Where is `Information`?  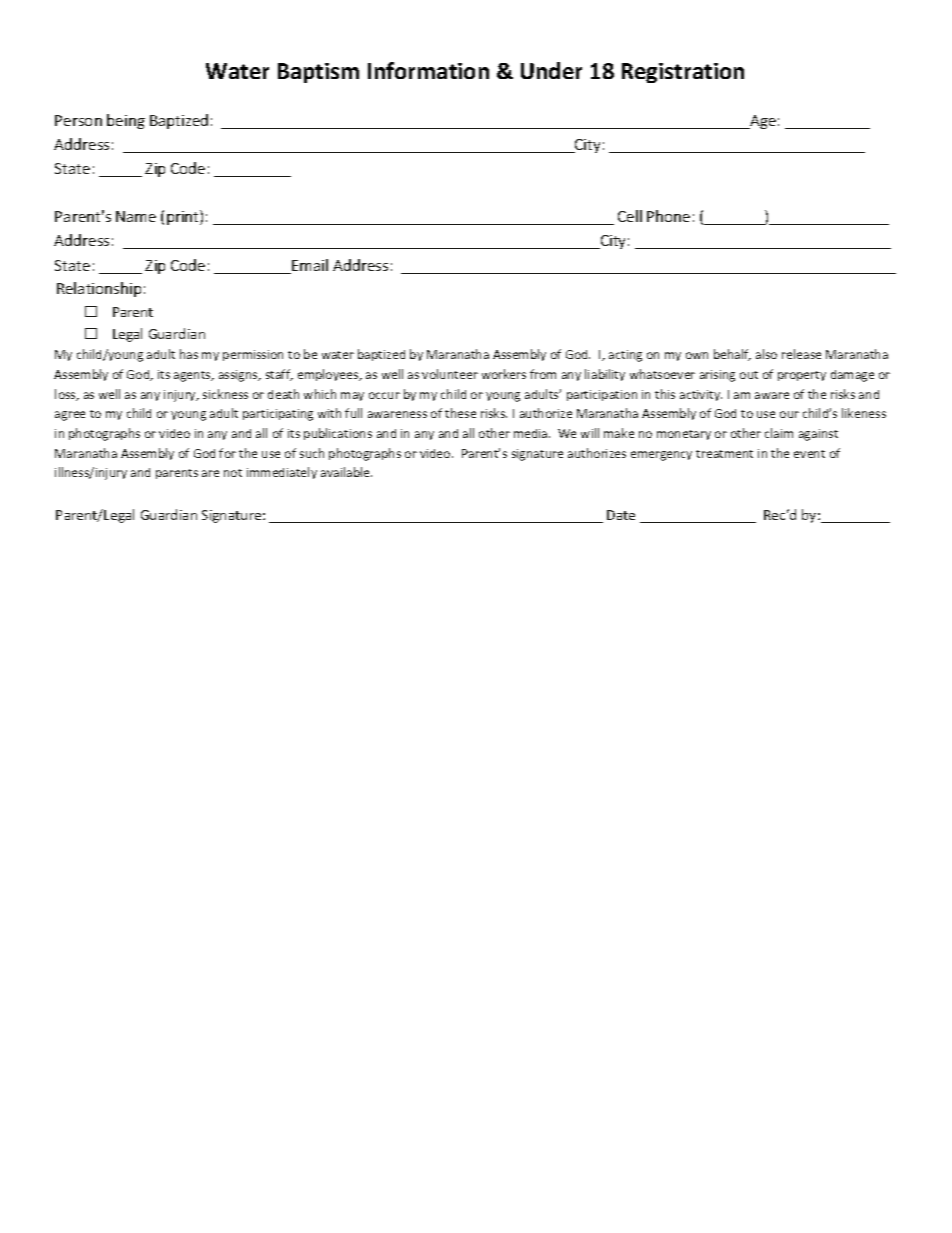 Information is located at coordinates (428, 70).
